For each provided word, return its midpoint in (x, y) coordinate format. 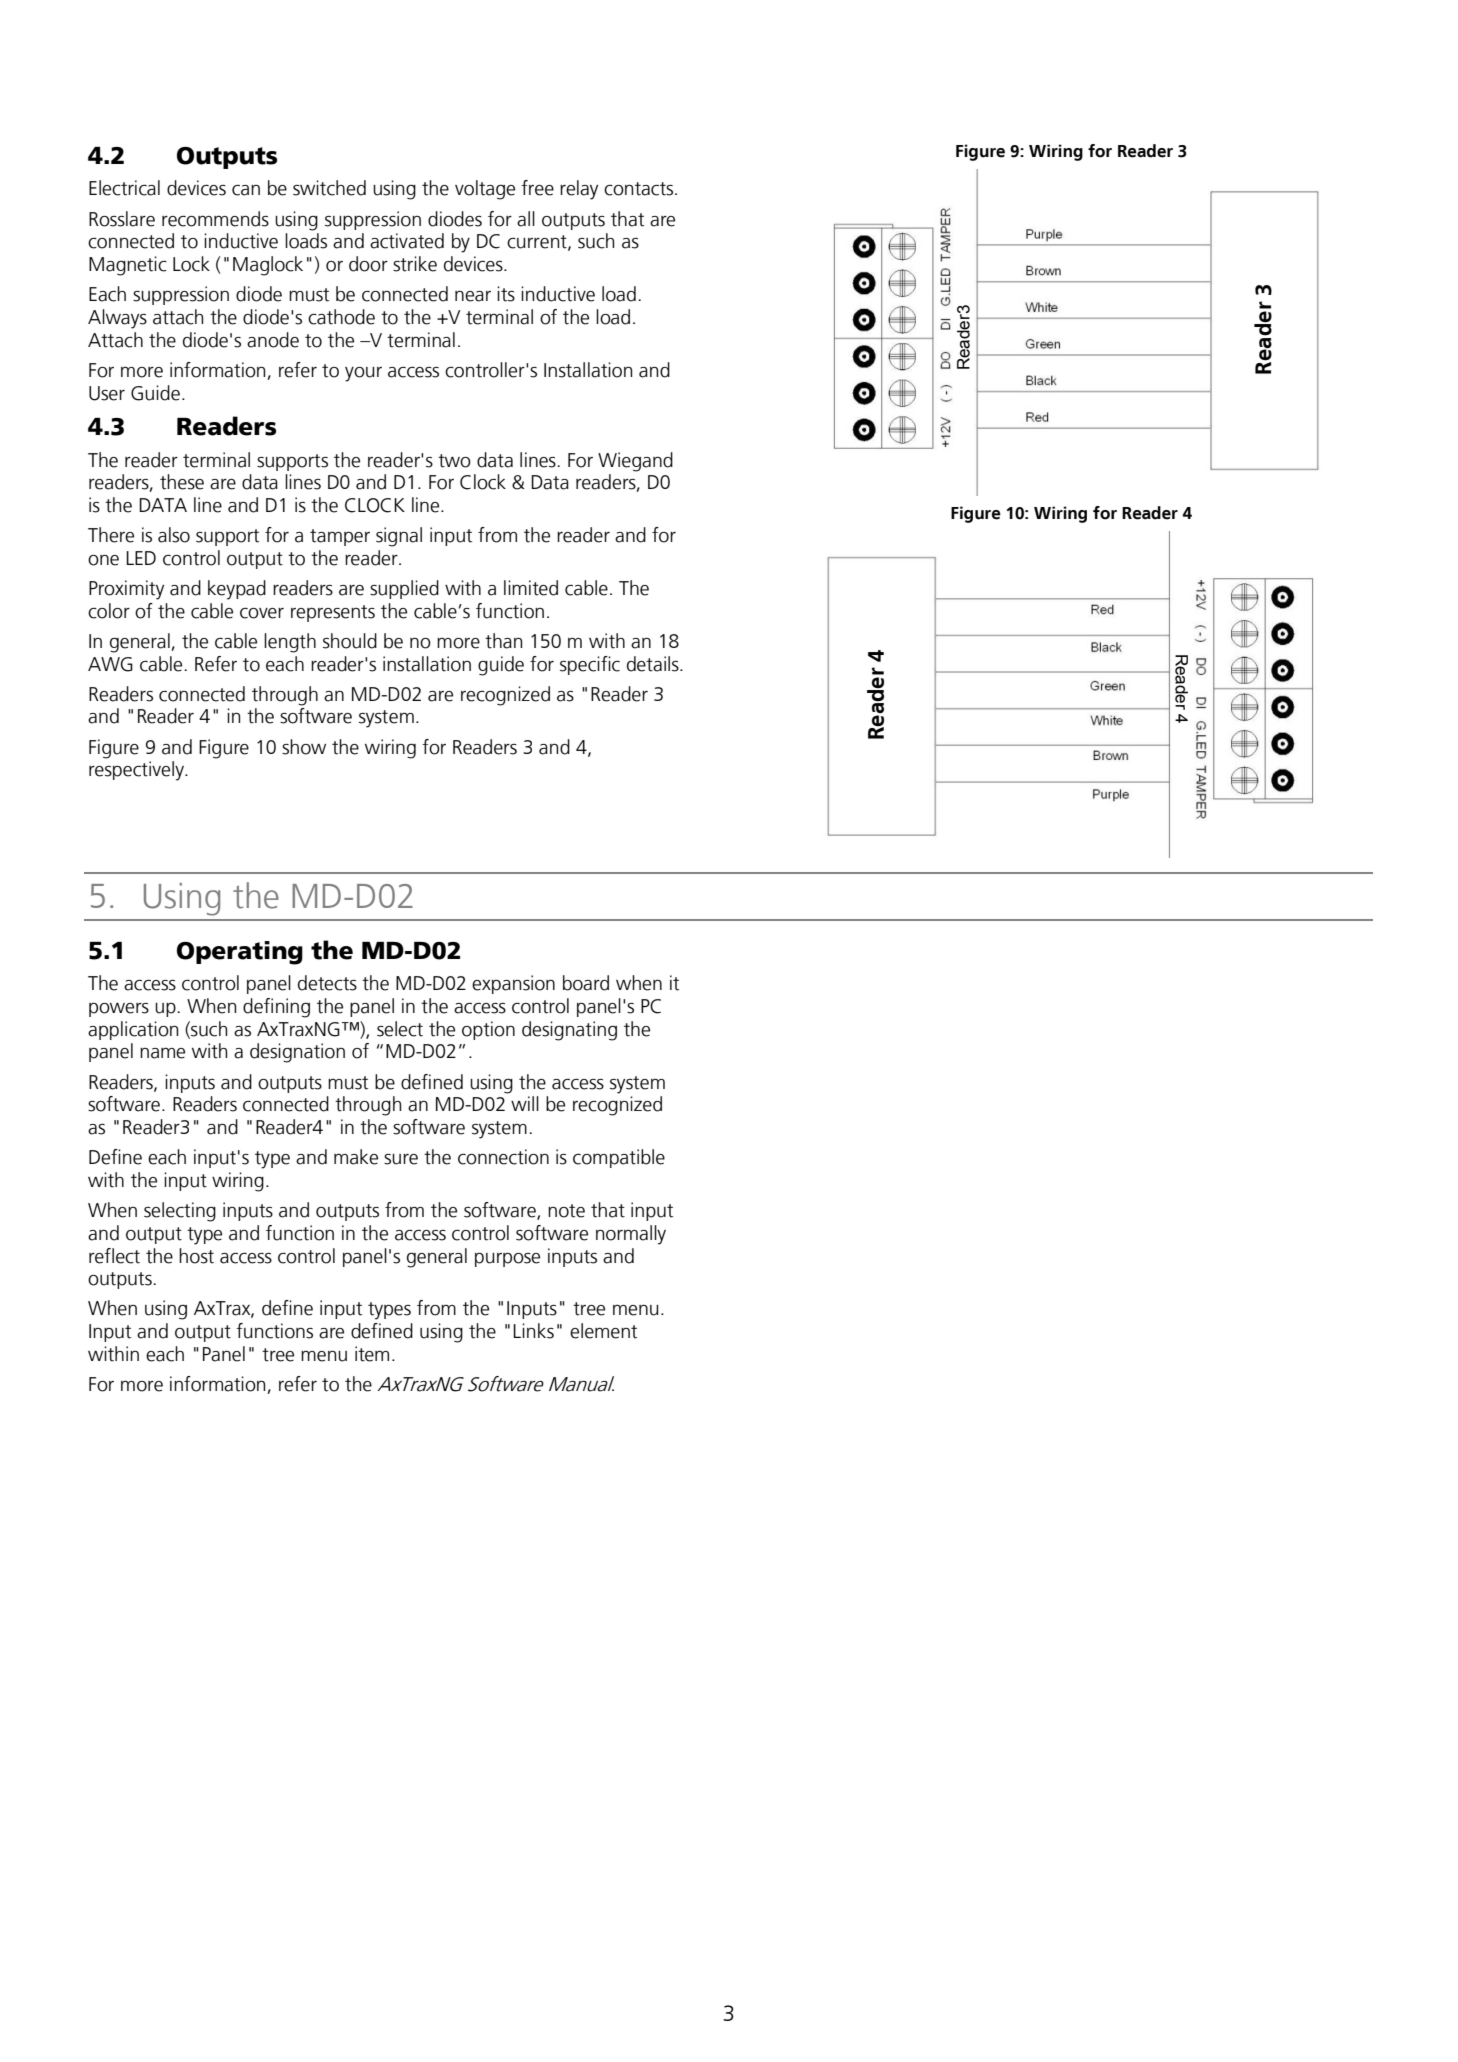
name (162, 1053)
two (454, 461)
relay (579, 190)
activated (407, 241)
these (182, 482)
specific (590, 665)
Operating (240, 953)
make (356, 1157)
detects (327, 983)
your (363, 374)
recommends (215, 219)
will (525, 1103)
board (586, 983)
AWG (110, 664)
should (350, 641)
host (196, 1256)
